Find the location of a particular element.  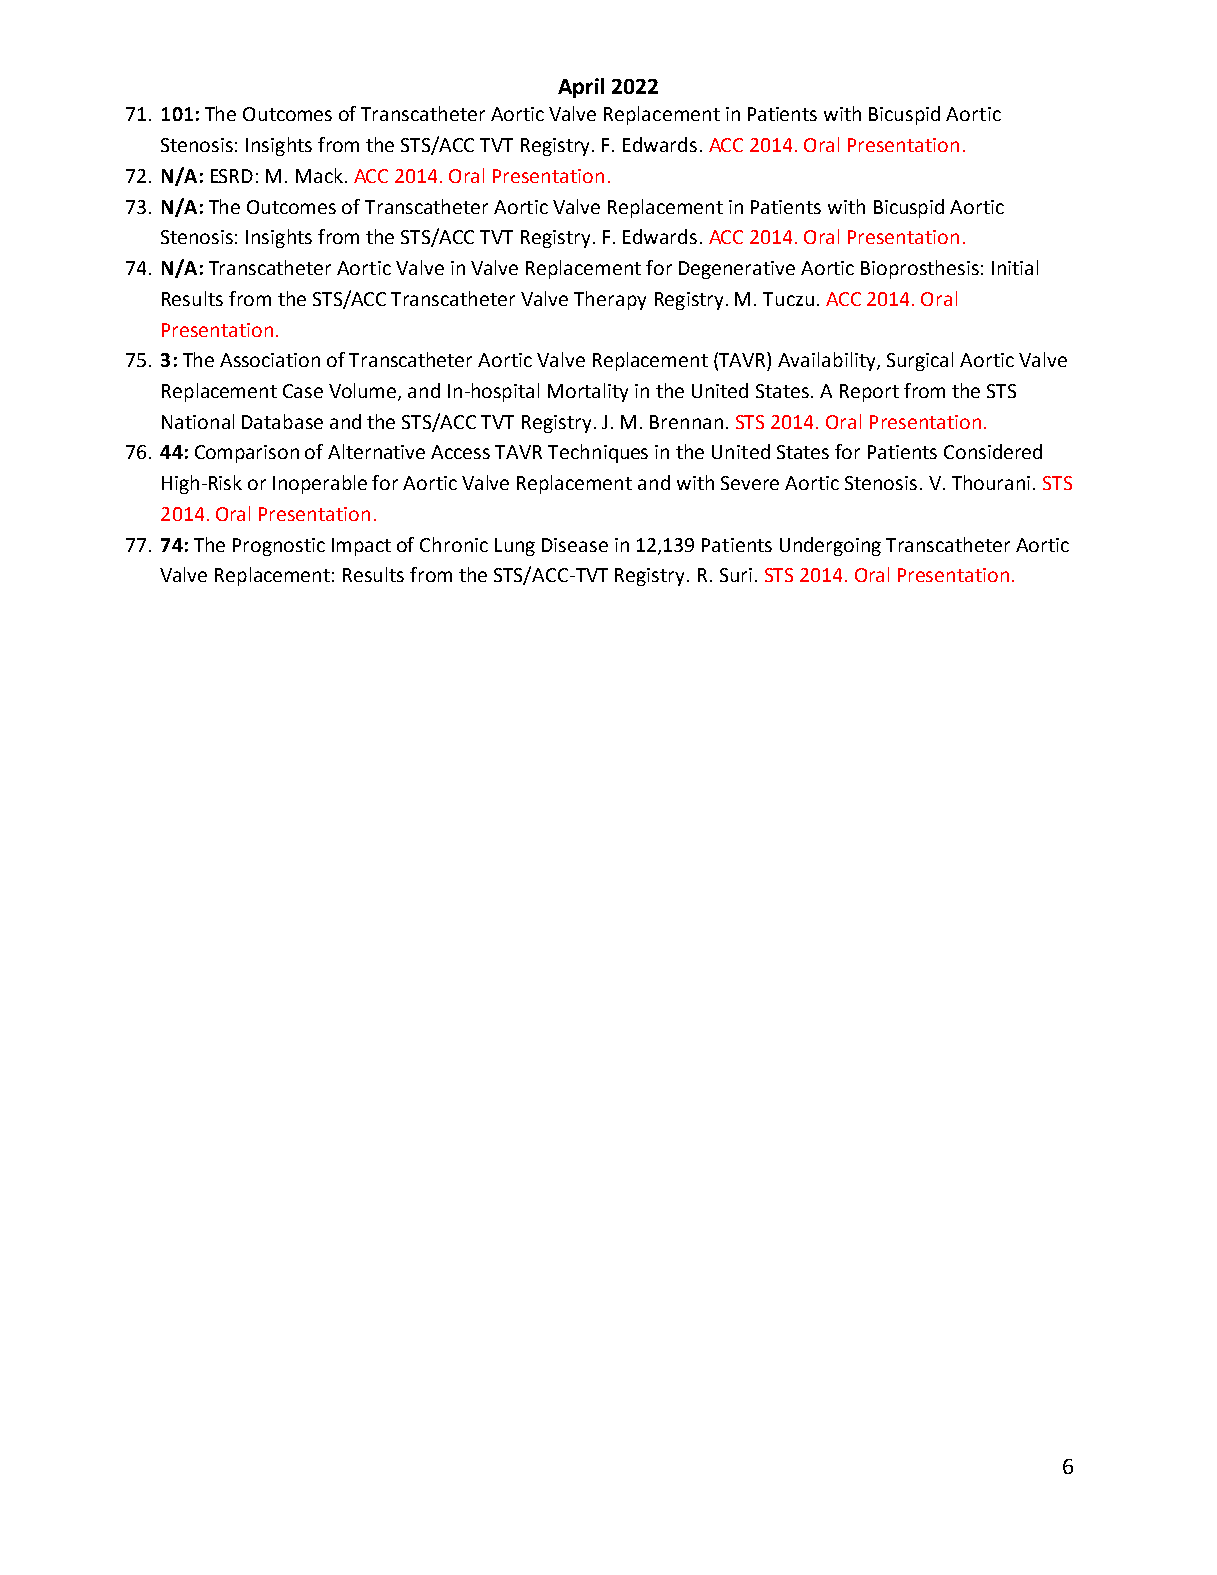

Database is located at coordinates (282, 421).
